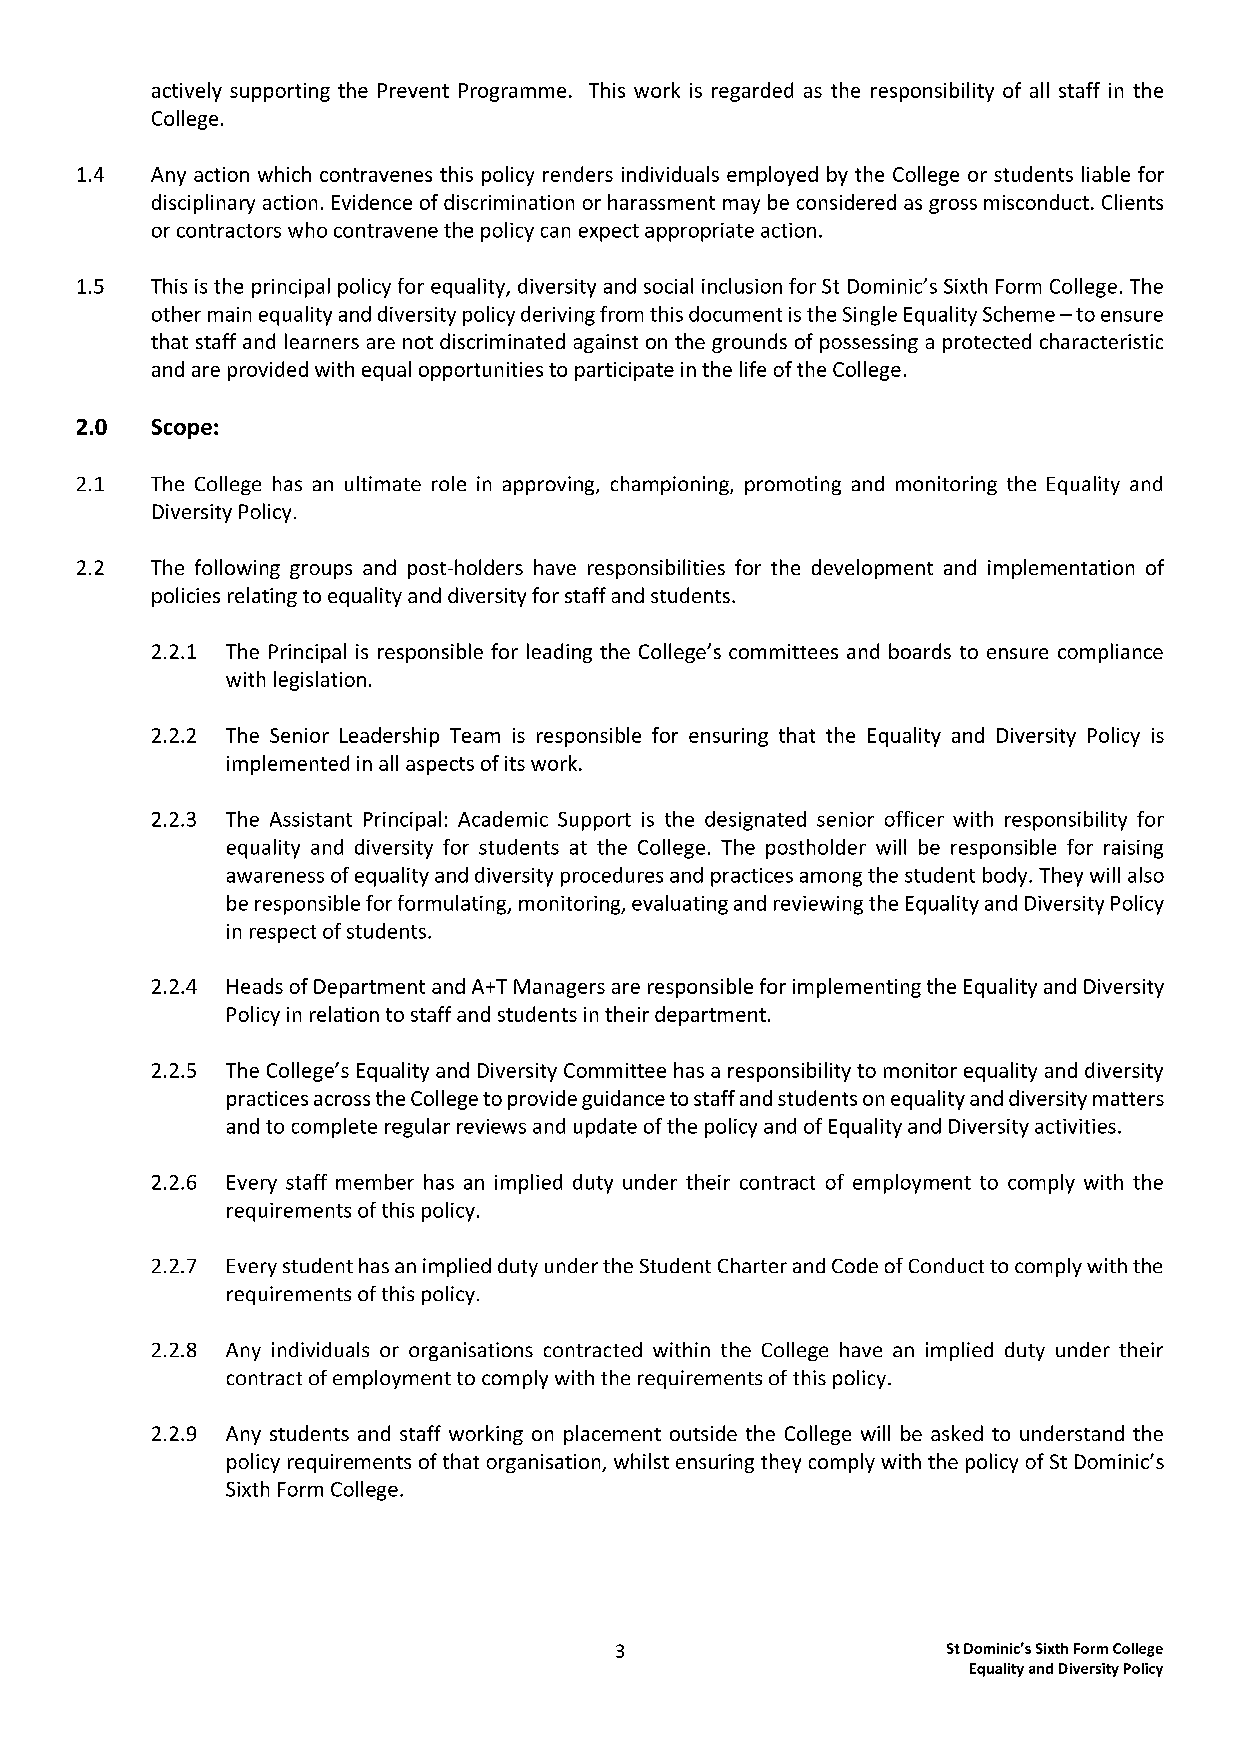  I want to click on responsibilities, so click(656, 569).
